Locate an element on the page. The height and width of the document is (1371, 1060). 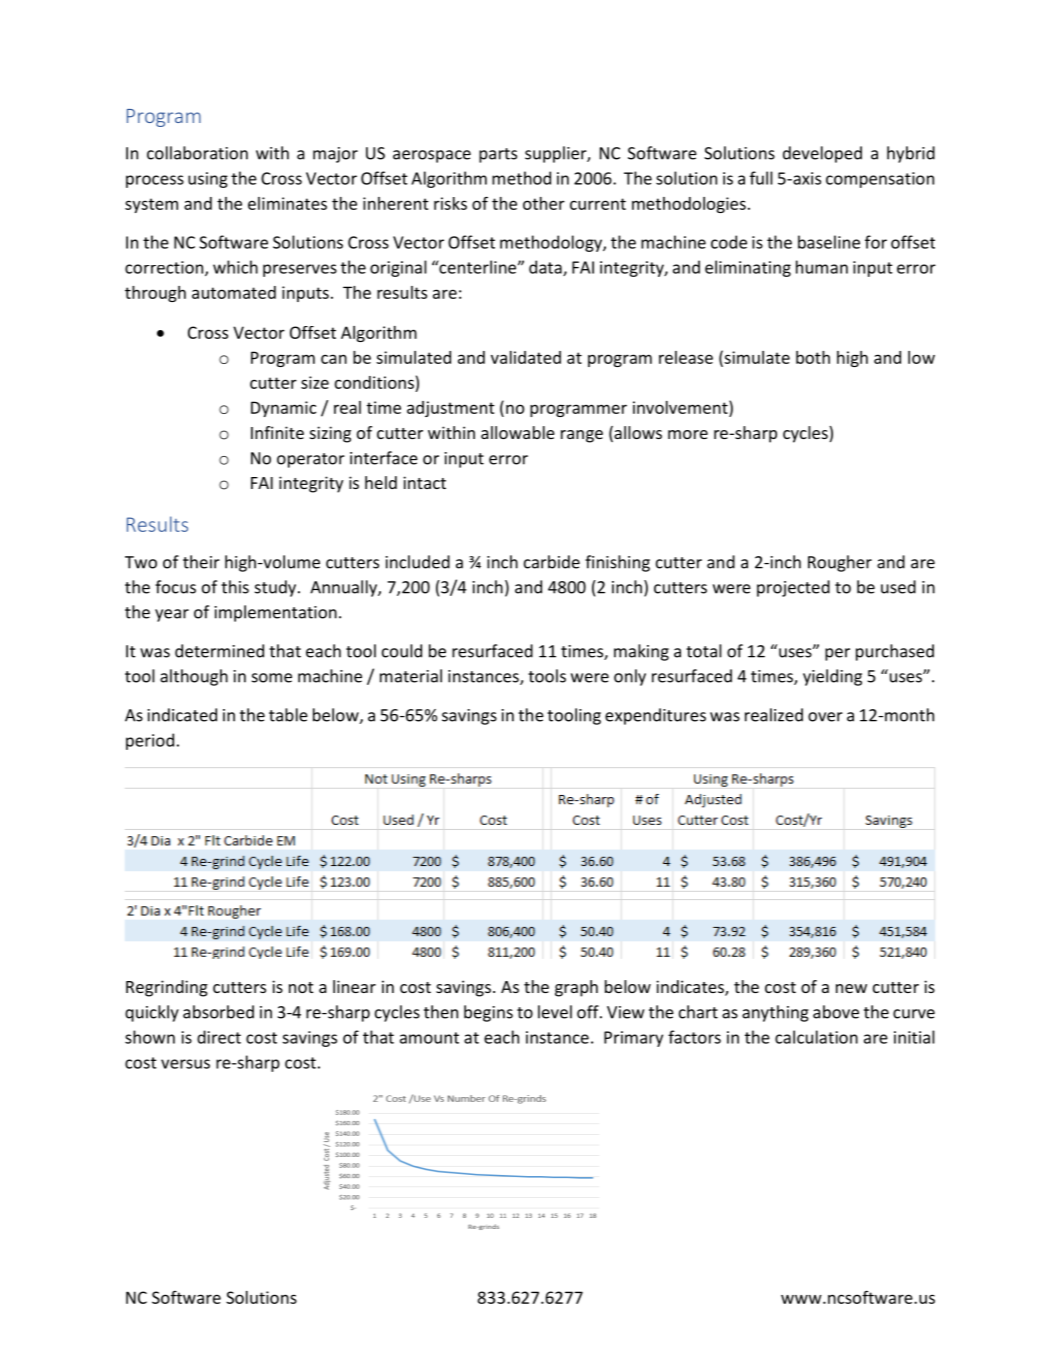
using is located at coordinates (208, 180).
